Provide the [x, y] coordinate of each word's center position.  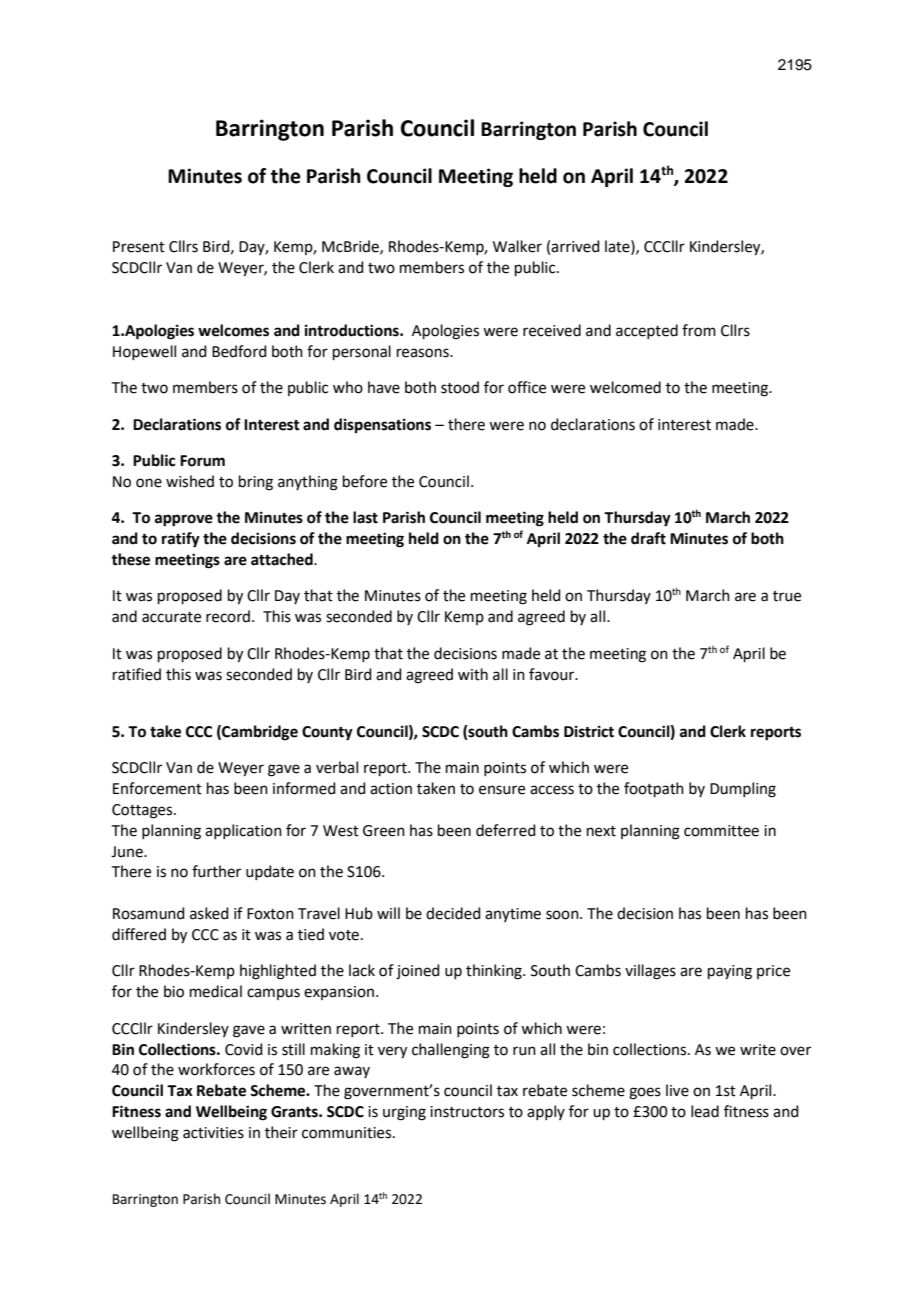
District [589, 731]
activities [213, 1133]
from [699, 330]
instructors [467, 1112]
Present [139, 247]
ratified [137, 674]
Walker [517, 246]
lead [705, 1111]
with [473, 674]
